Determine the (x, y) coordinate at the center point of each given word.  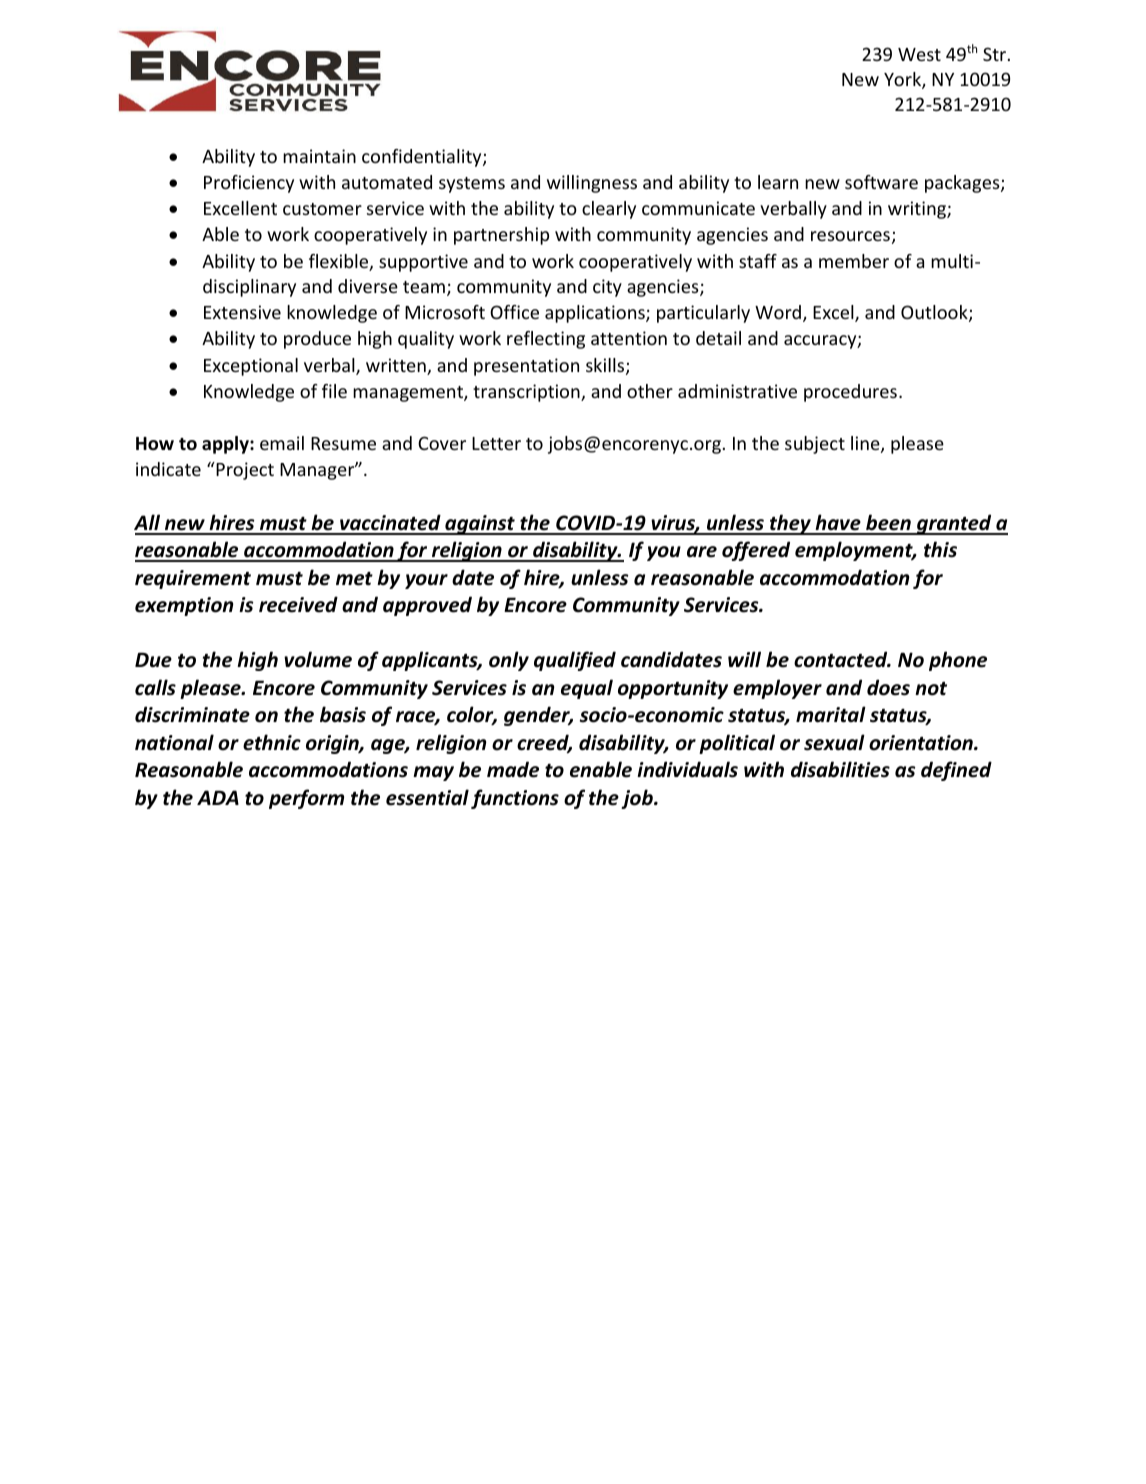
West (919, 54)
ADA (218, 797)
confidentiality (423, 158)
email (282, 443)
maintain (319, 156)
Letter (496, 443)
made (513, 769)
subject (815, 445)
